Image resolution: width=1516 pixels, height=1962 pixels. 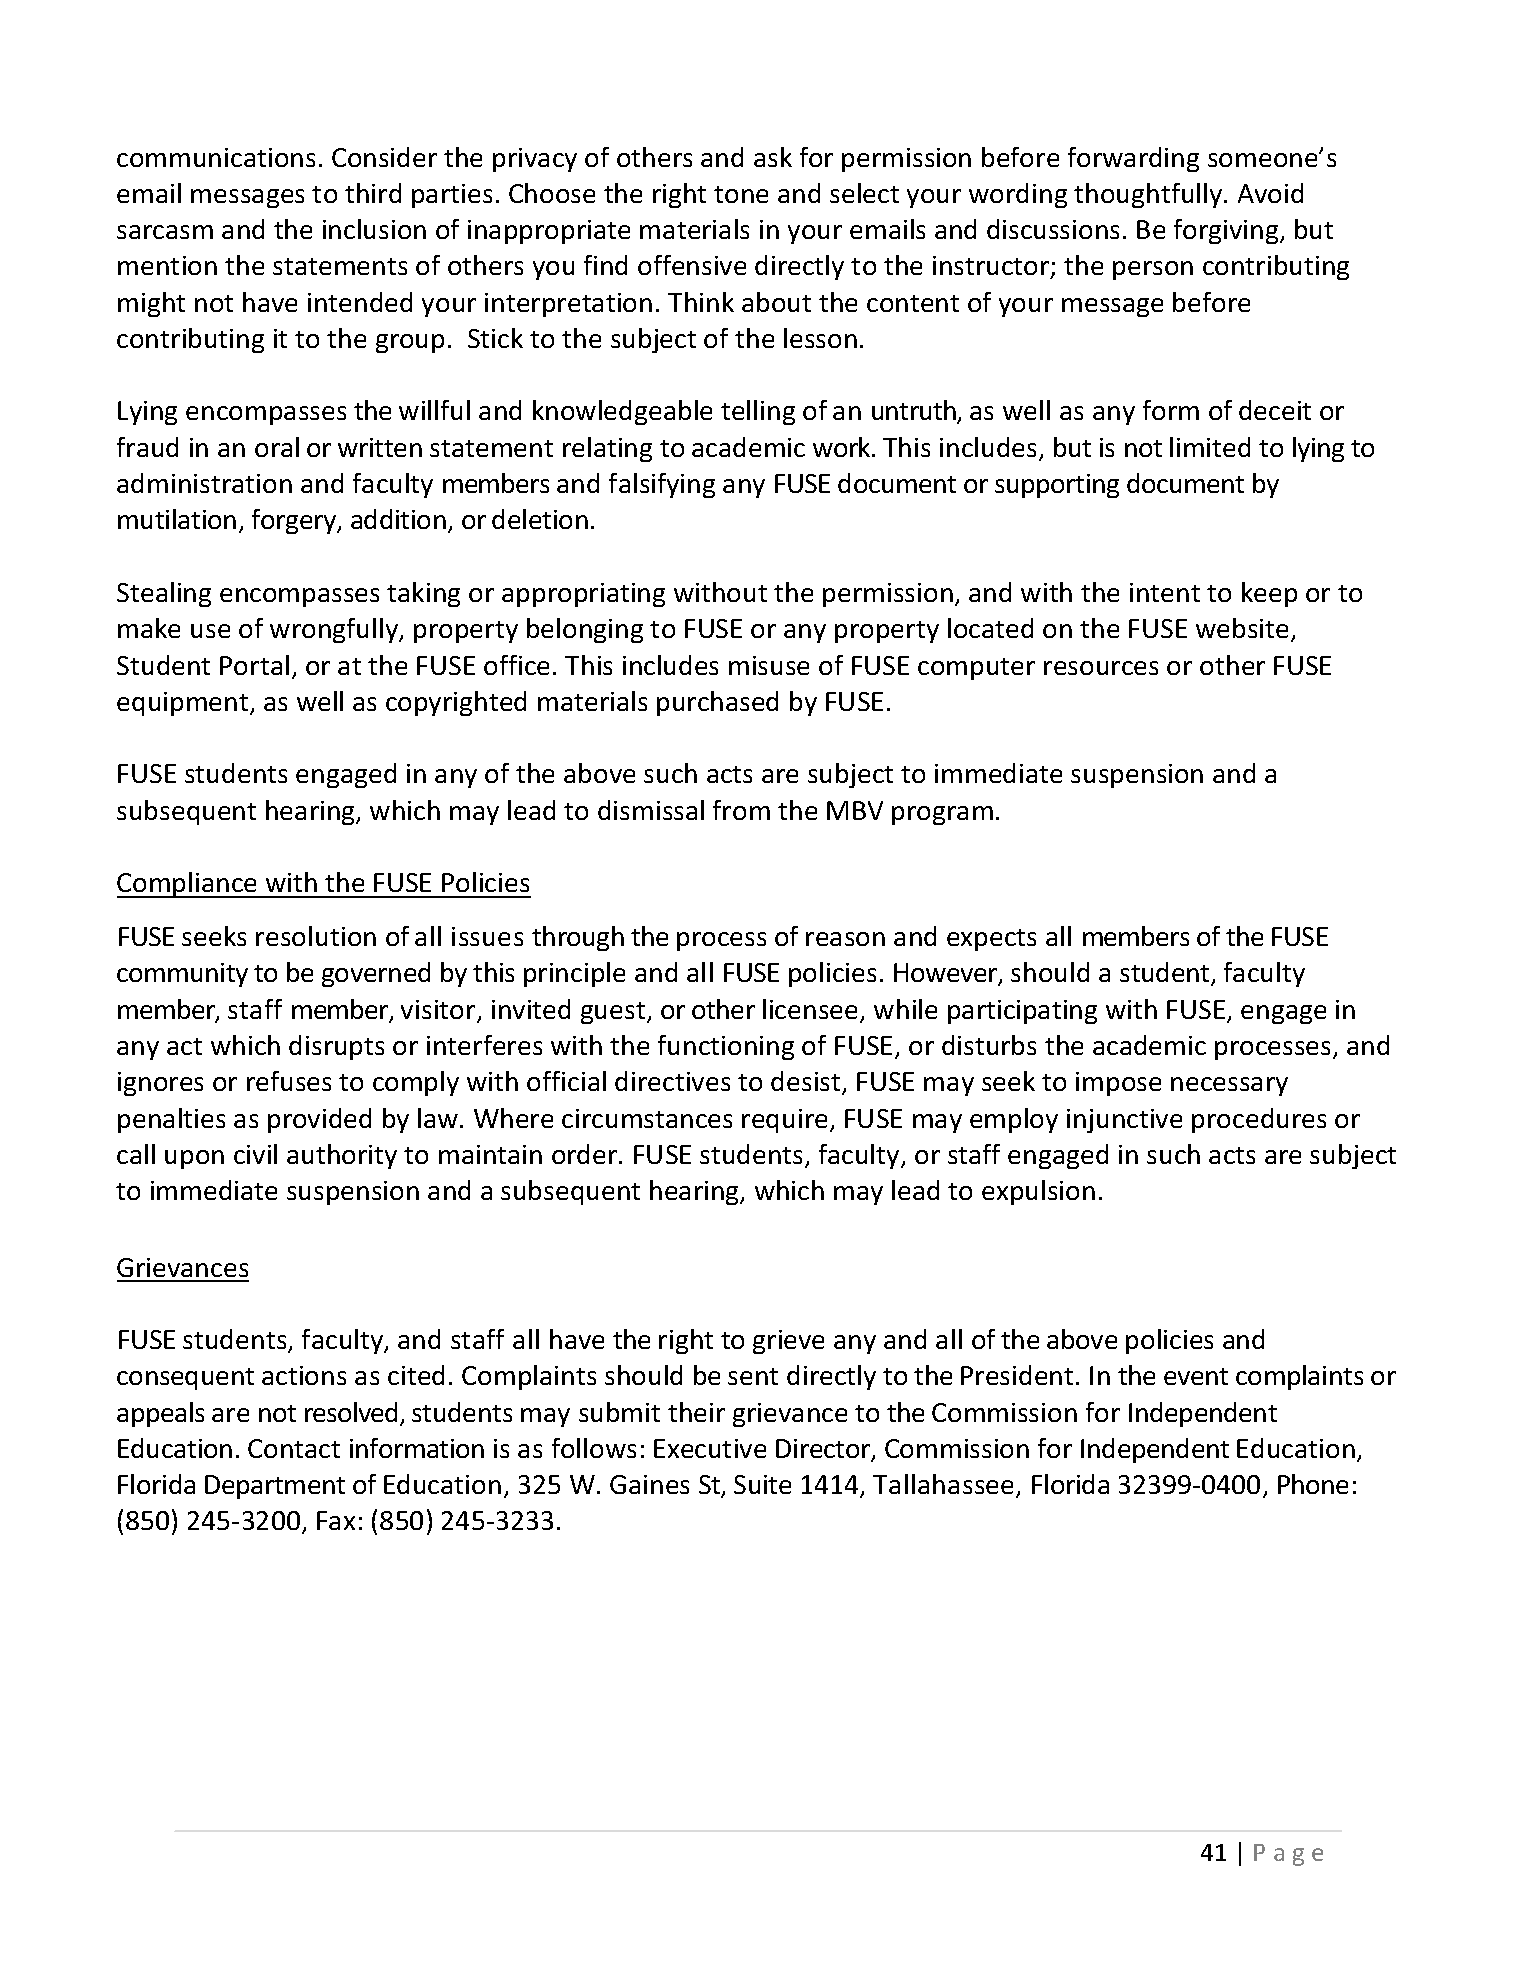 What do you see at coordinates (1149, 195) in the screenshot?
I see `thoughtfully` at bounding box center [1149, 195].
